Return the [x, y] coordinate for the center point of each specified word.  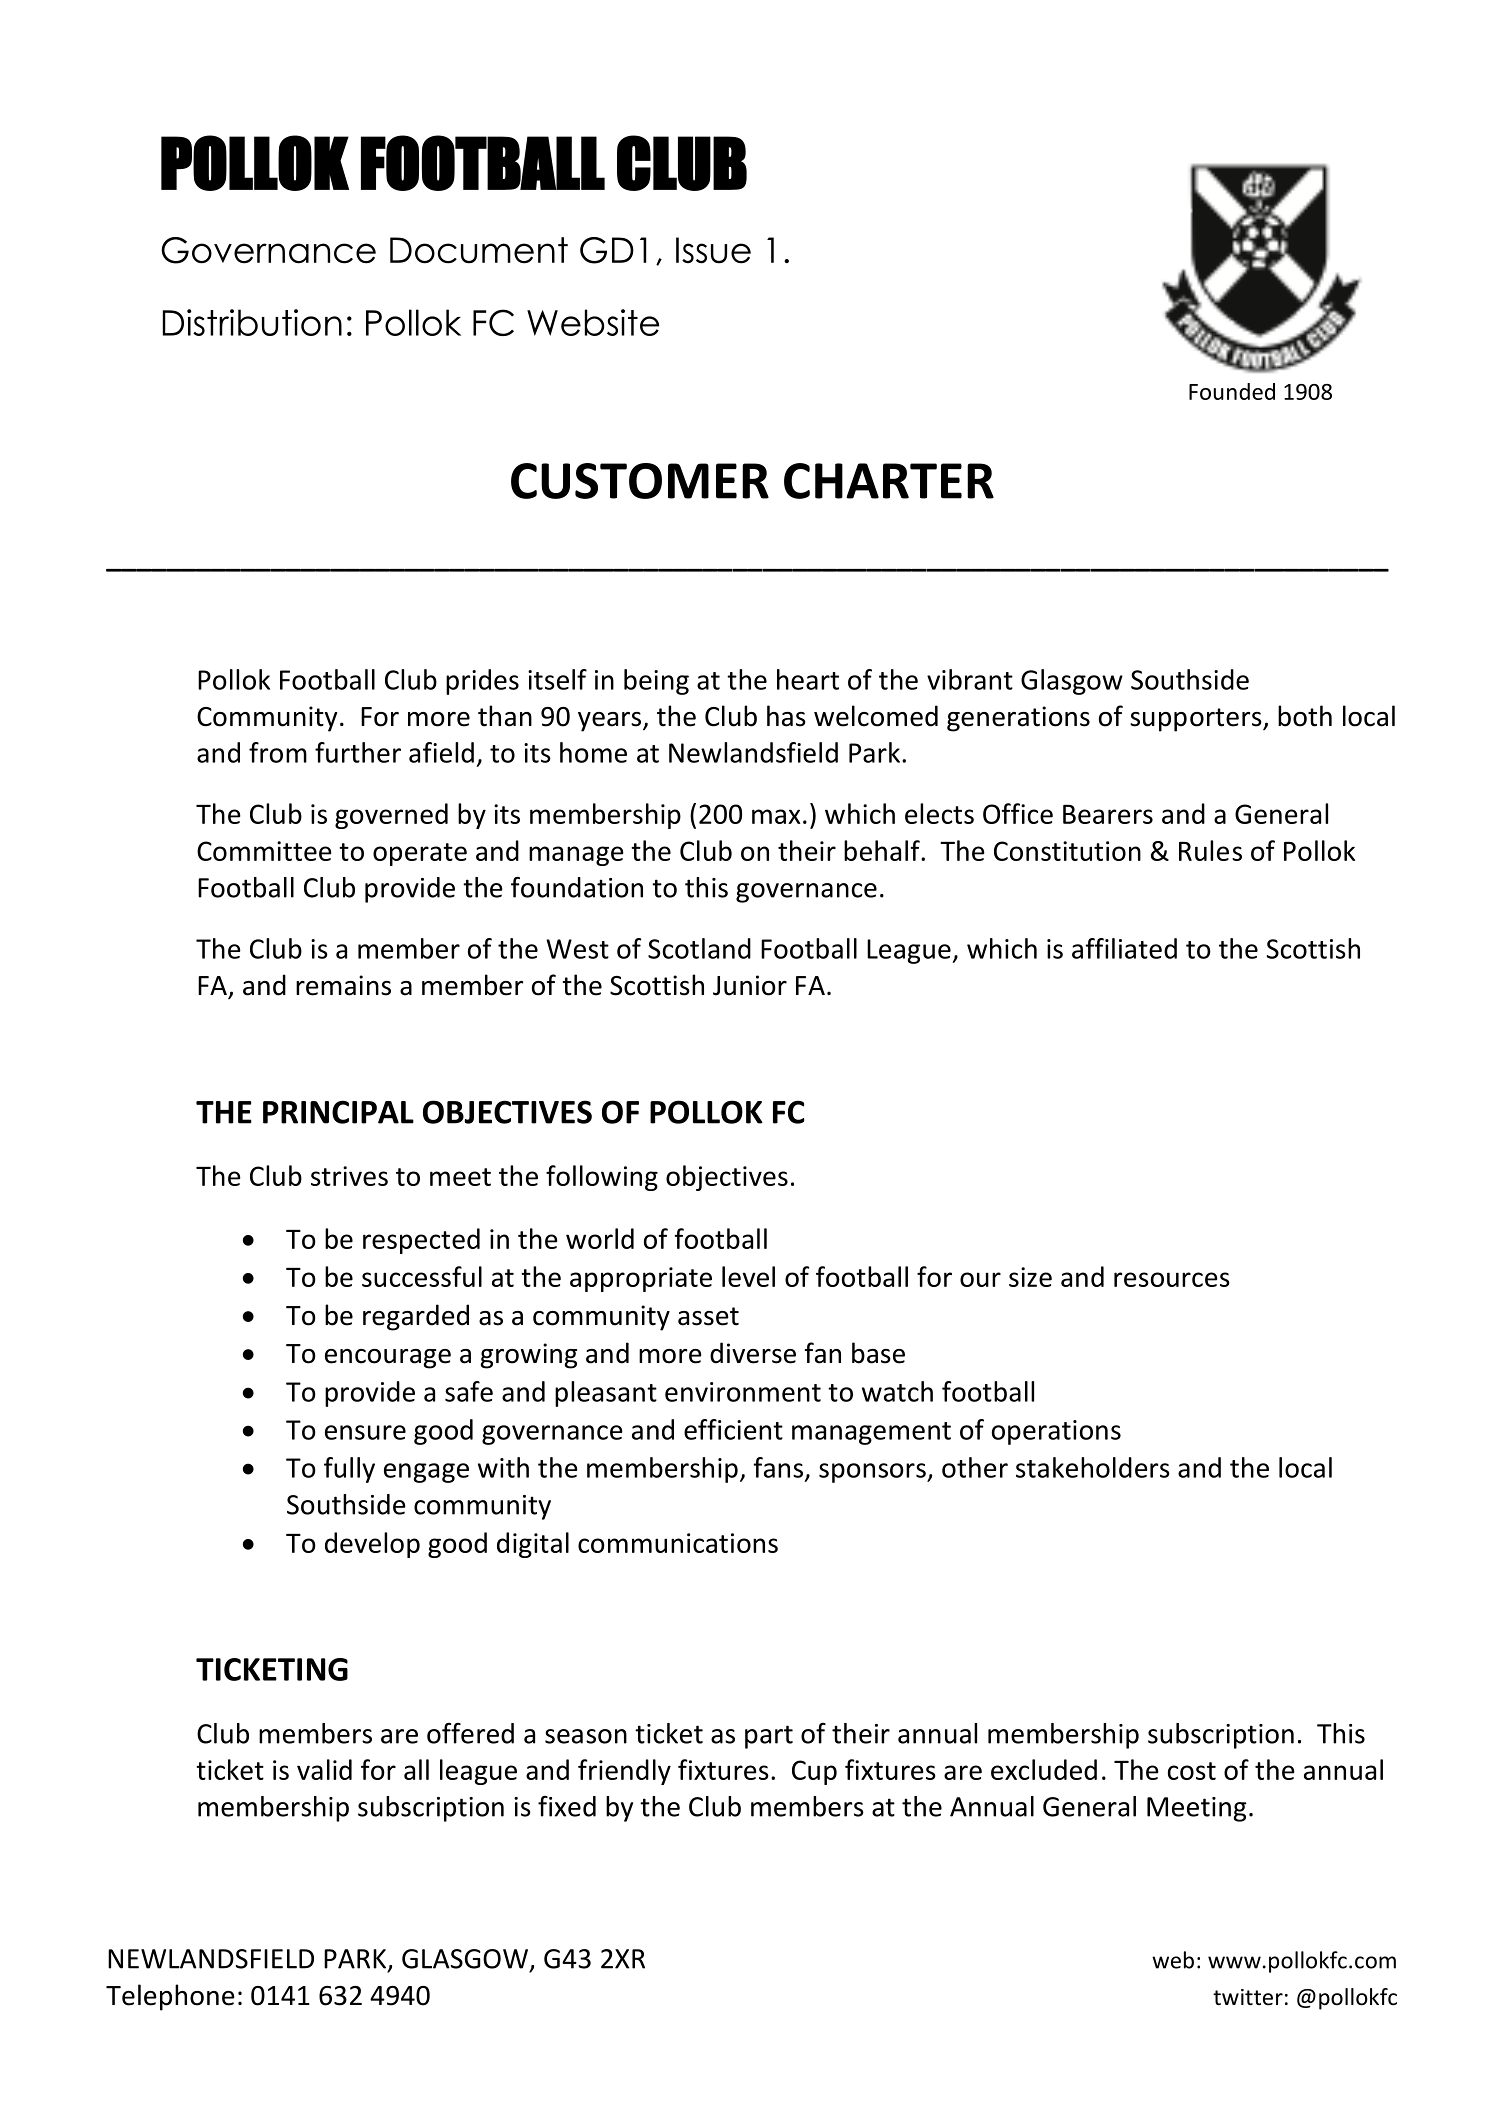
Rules [1210, 850]
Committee [264, 851]
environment [743, 1392]
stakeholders [1093, 1467]
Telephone [170, 1997]
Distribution [252, 322]
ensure [365, 1432]
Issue [713, 250]
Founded [1232, 391]
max [776, 816]
